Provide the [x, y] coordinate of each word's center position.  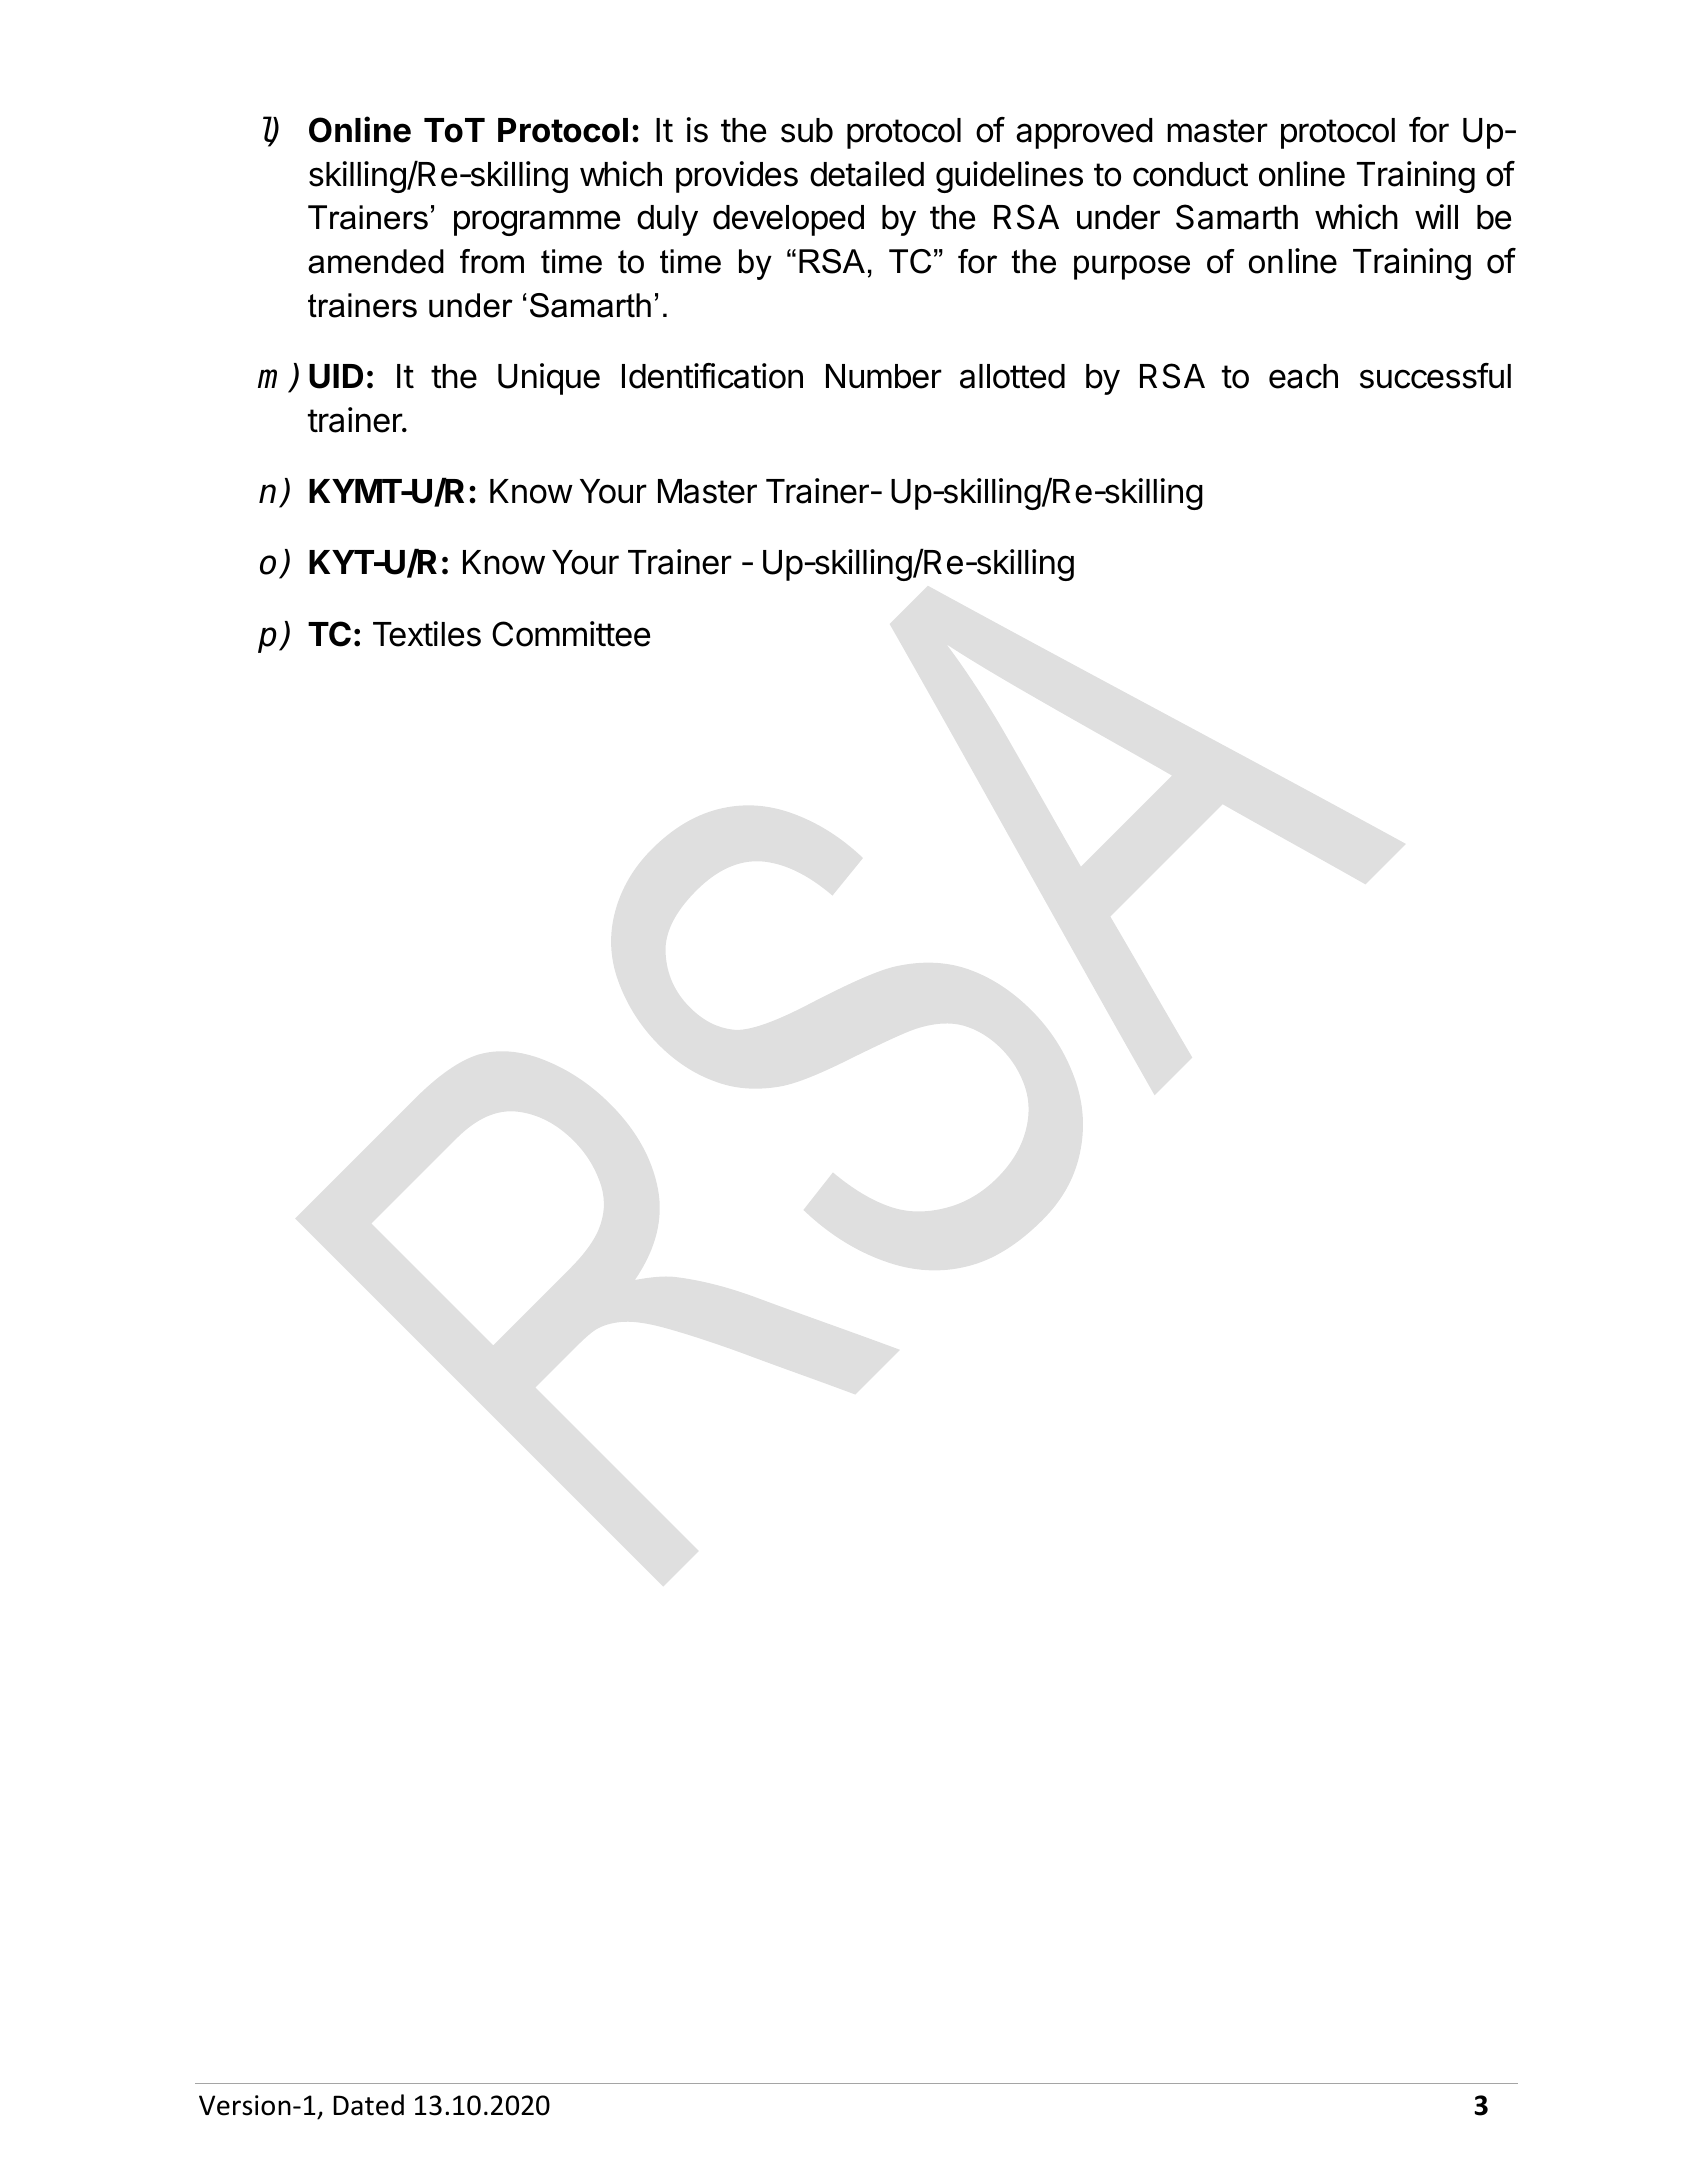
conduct [1190, 174]
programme [537, 223]
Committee [571, 634]
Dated [368, 2105]
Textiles [427, 634]
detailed [867, 174]
